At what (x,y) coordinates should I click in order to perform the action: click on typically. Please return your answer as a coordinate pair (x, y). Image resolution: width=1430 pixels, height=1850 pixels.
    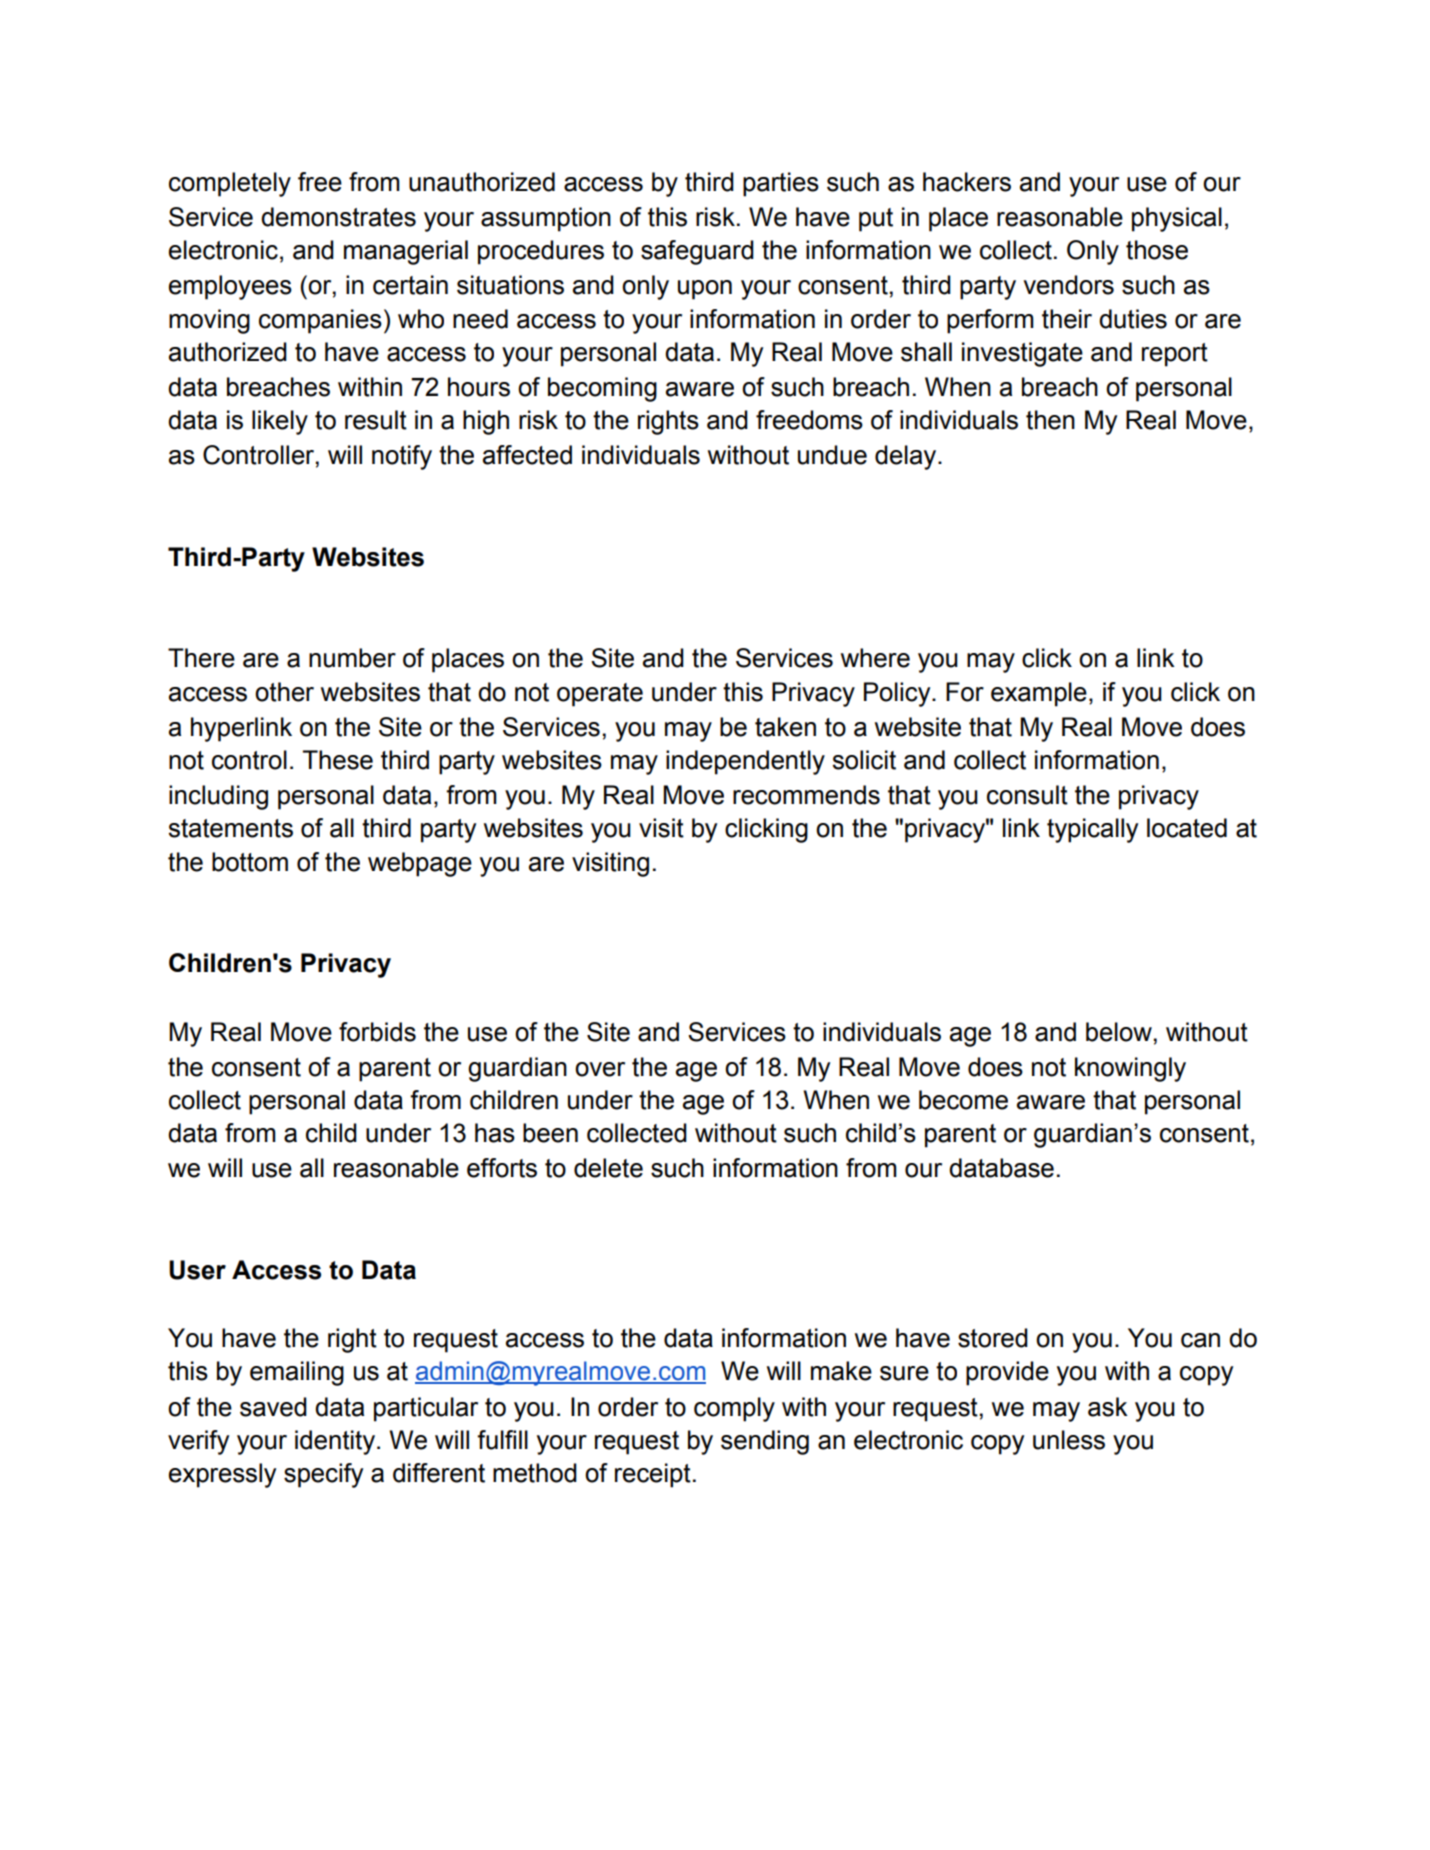
    Looking at the image, I should click on (1092, 830).
